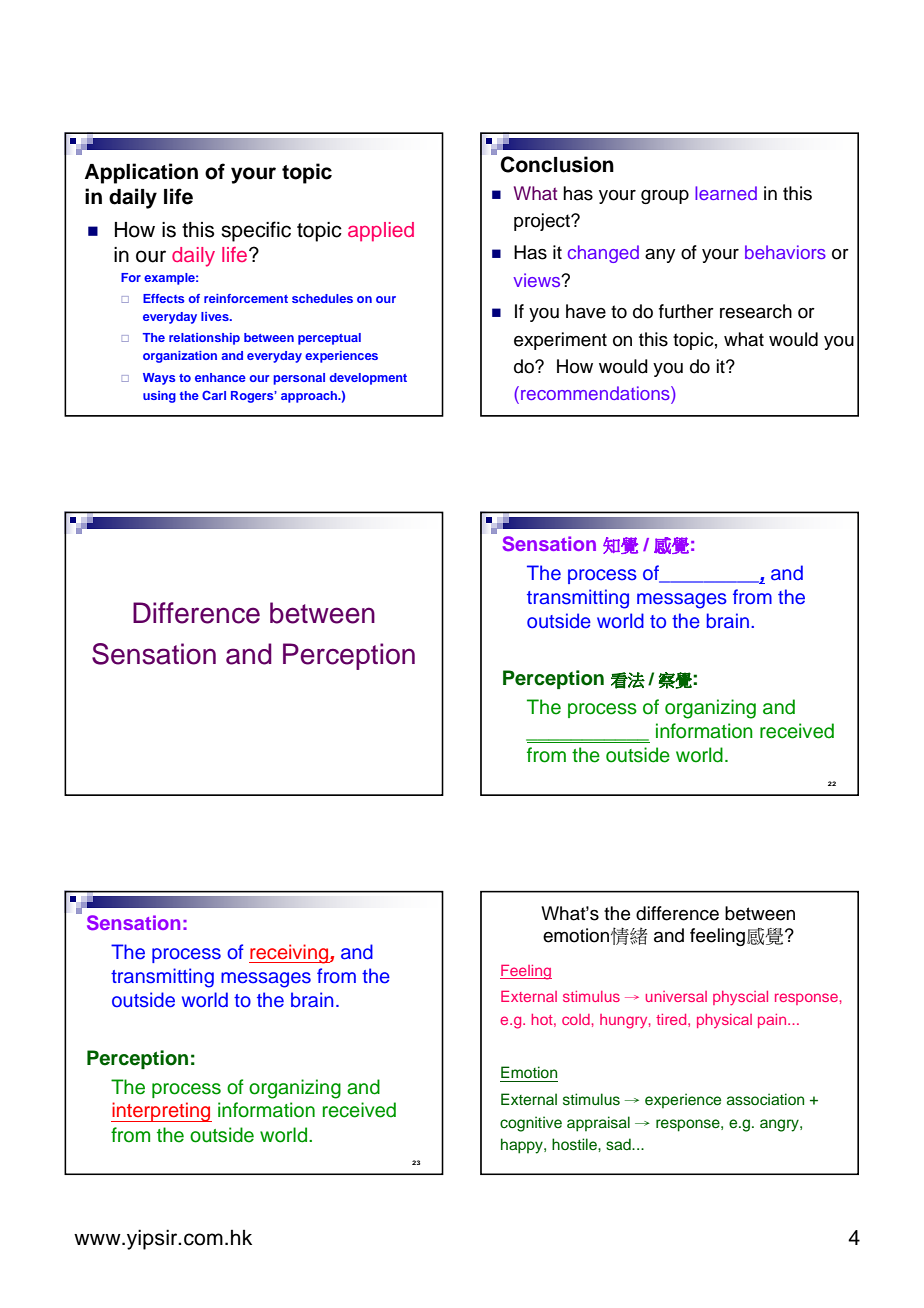 This image has width=924, height=1308. What do you see at coordinates (290, 954) in the image?
I see `receiving` at bounding box center [290, 954].
